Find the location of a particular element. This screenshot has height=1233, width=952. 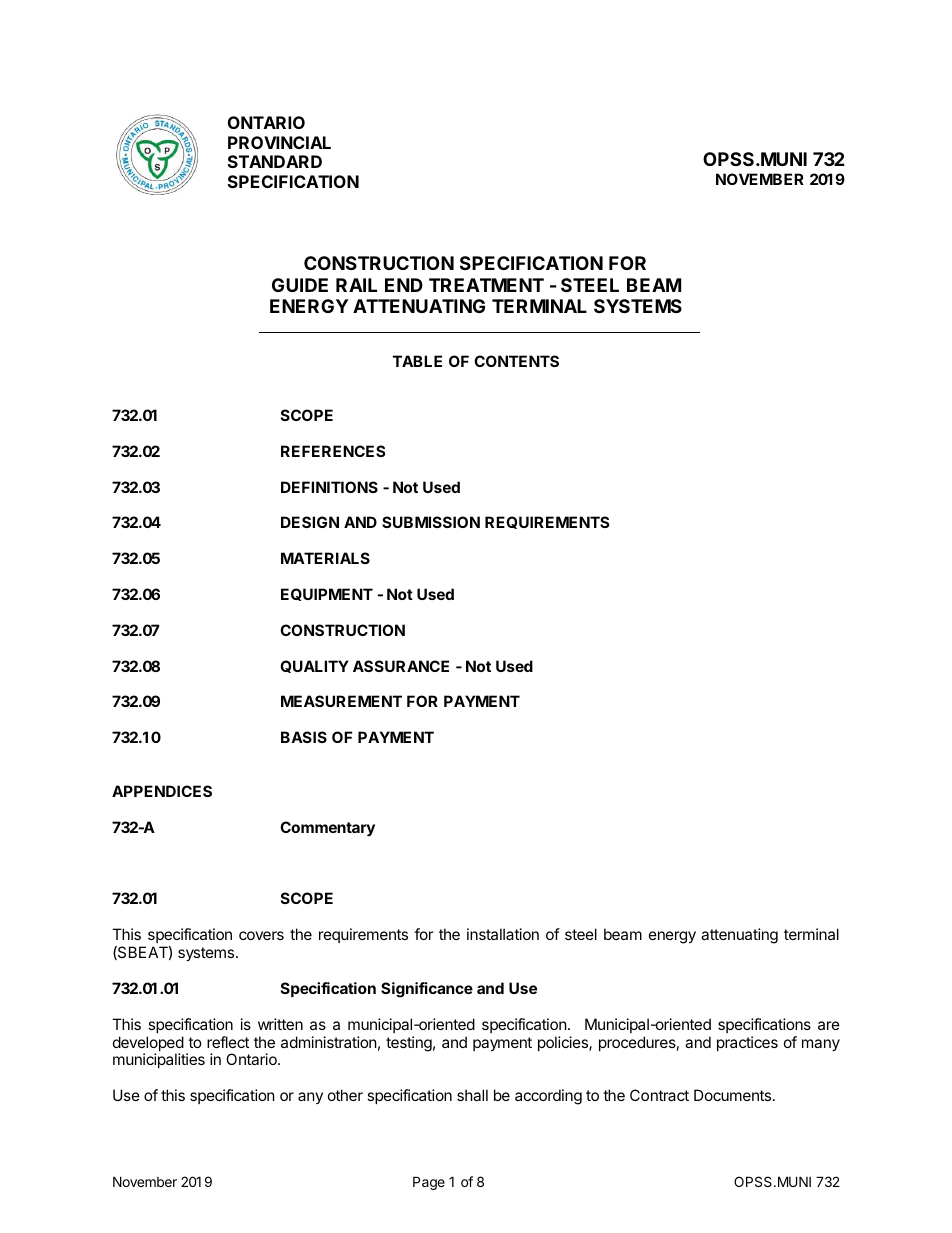

DESIGN is located at coordinates (310, 522).
